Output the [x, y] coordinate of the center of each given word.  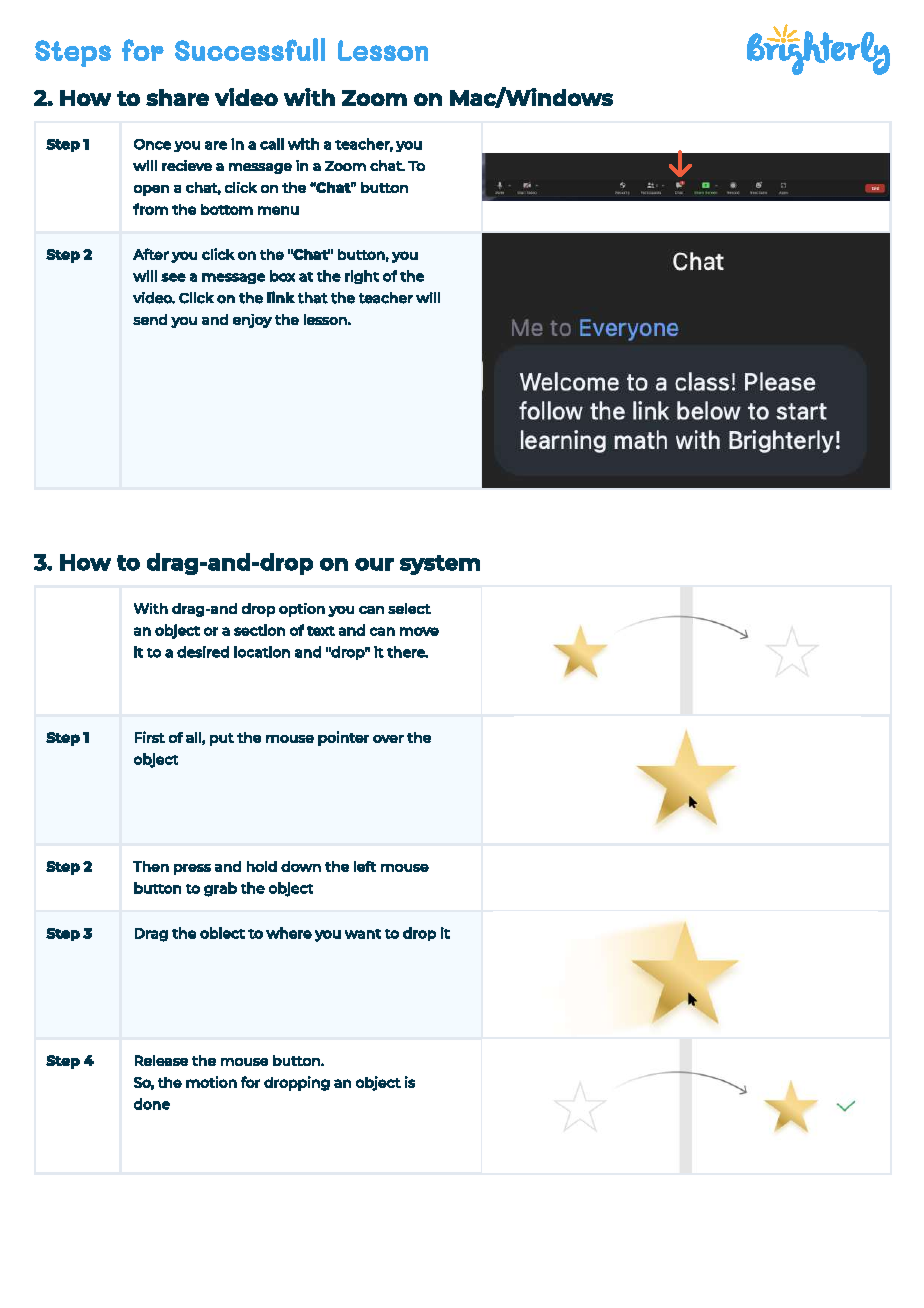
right [362, 277]
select [409, 608]
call [272, 144]
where [289, 933]
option [302, 610]
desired [203, 652]
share [177, 97]
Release [161, 1060]
